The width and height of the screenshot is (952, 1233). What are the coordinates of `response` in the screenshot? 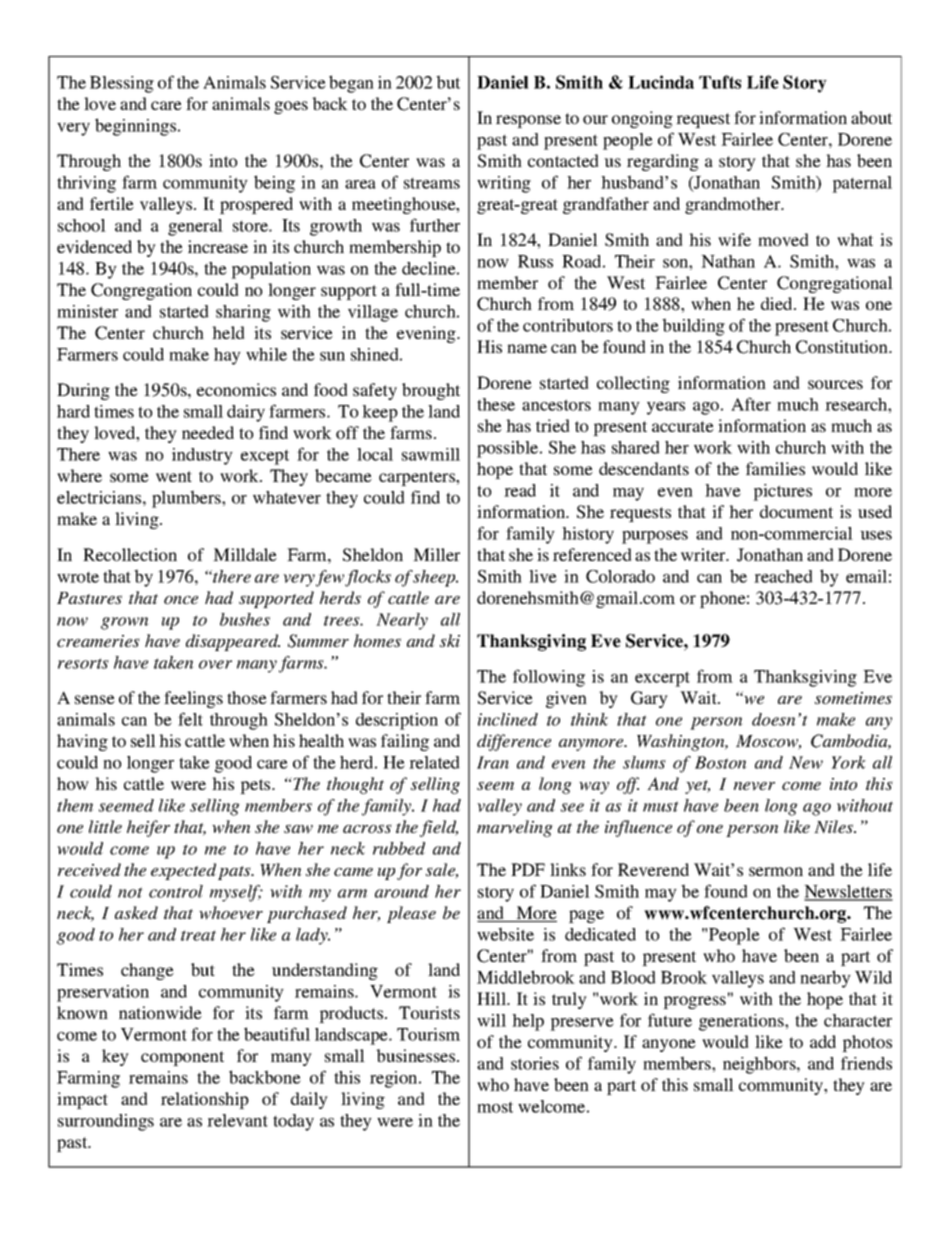 It's located at (528, 121).
